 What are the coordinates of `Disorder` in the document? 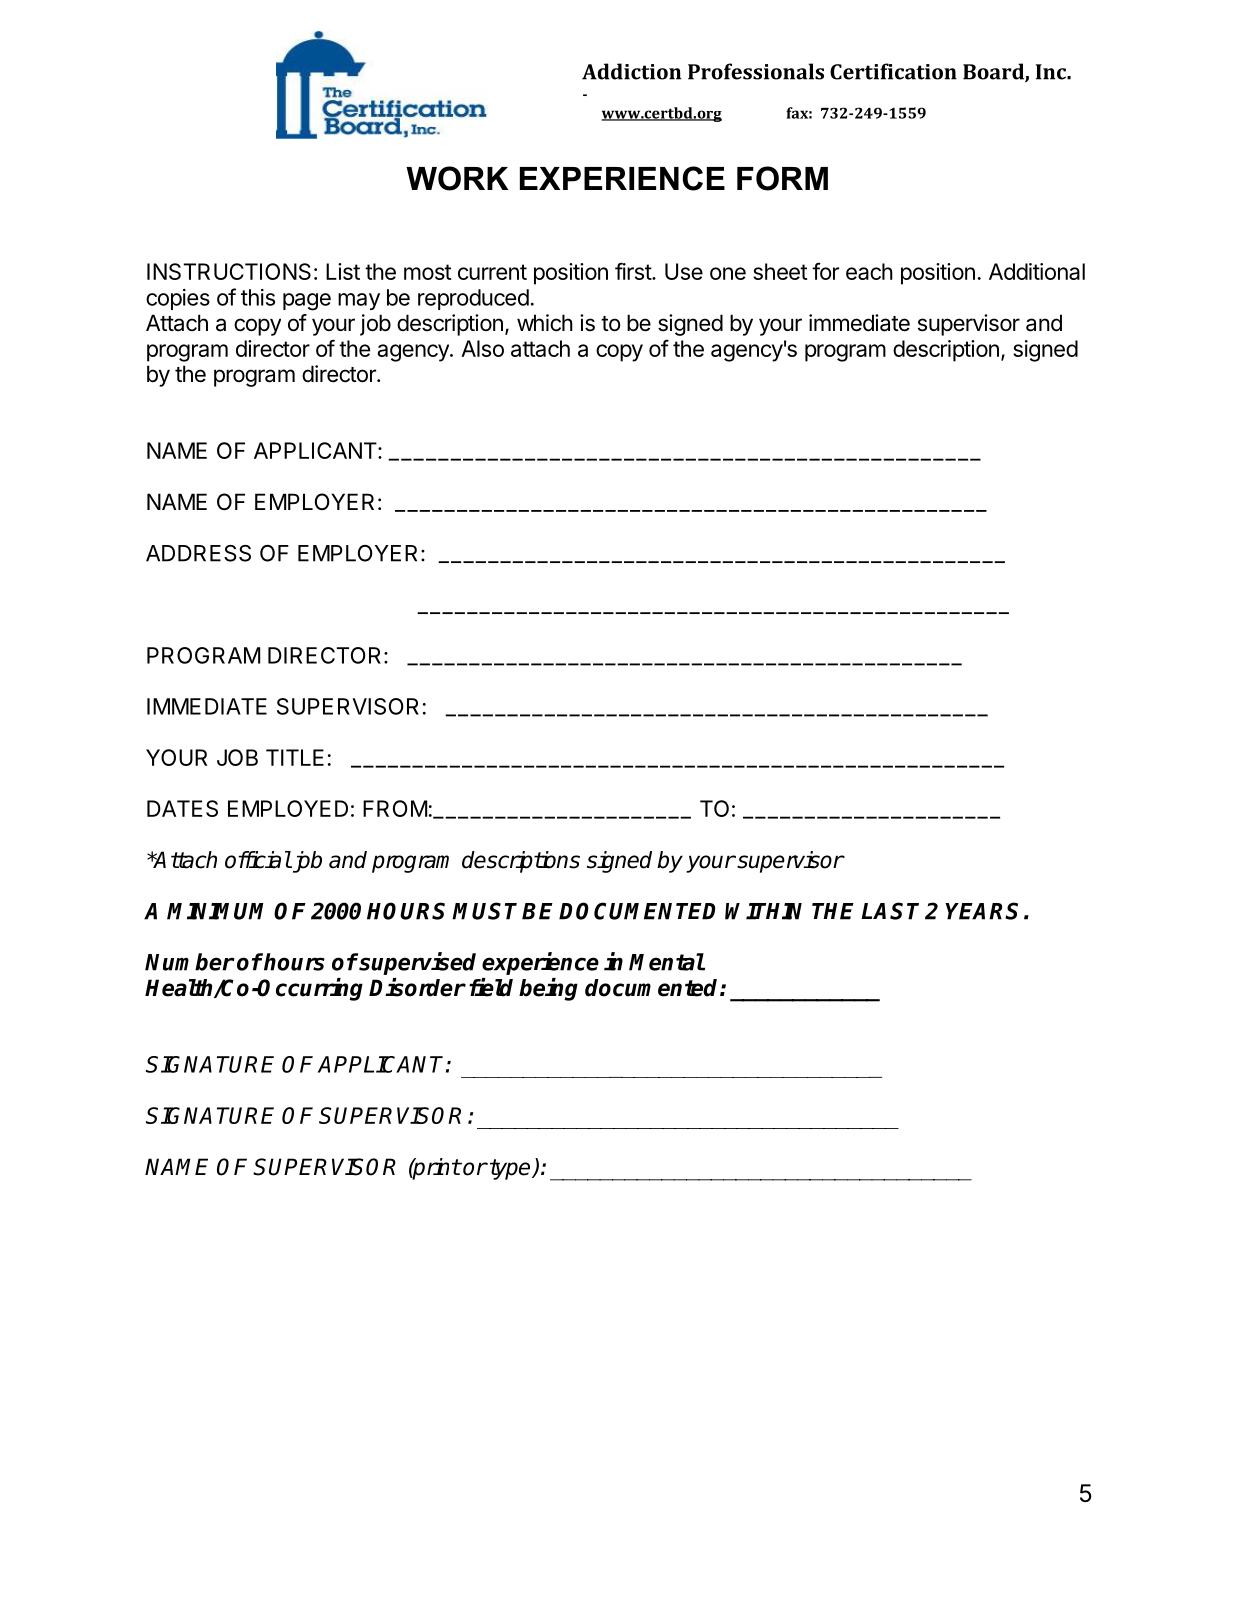 It's located at (417, 987).
